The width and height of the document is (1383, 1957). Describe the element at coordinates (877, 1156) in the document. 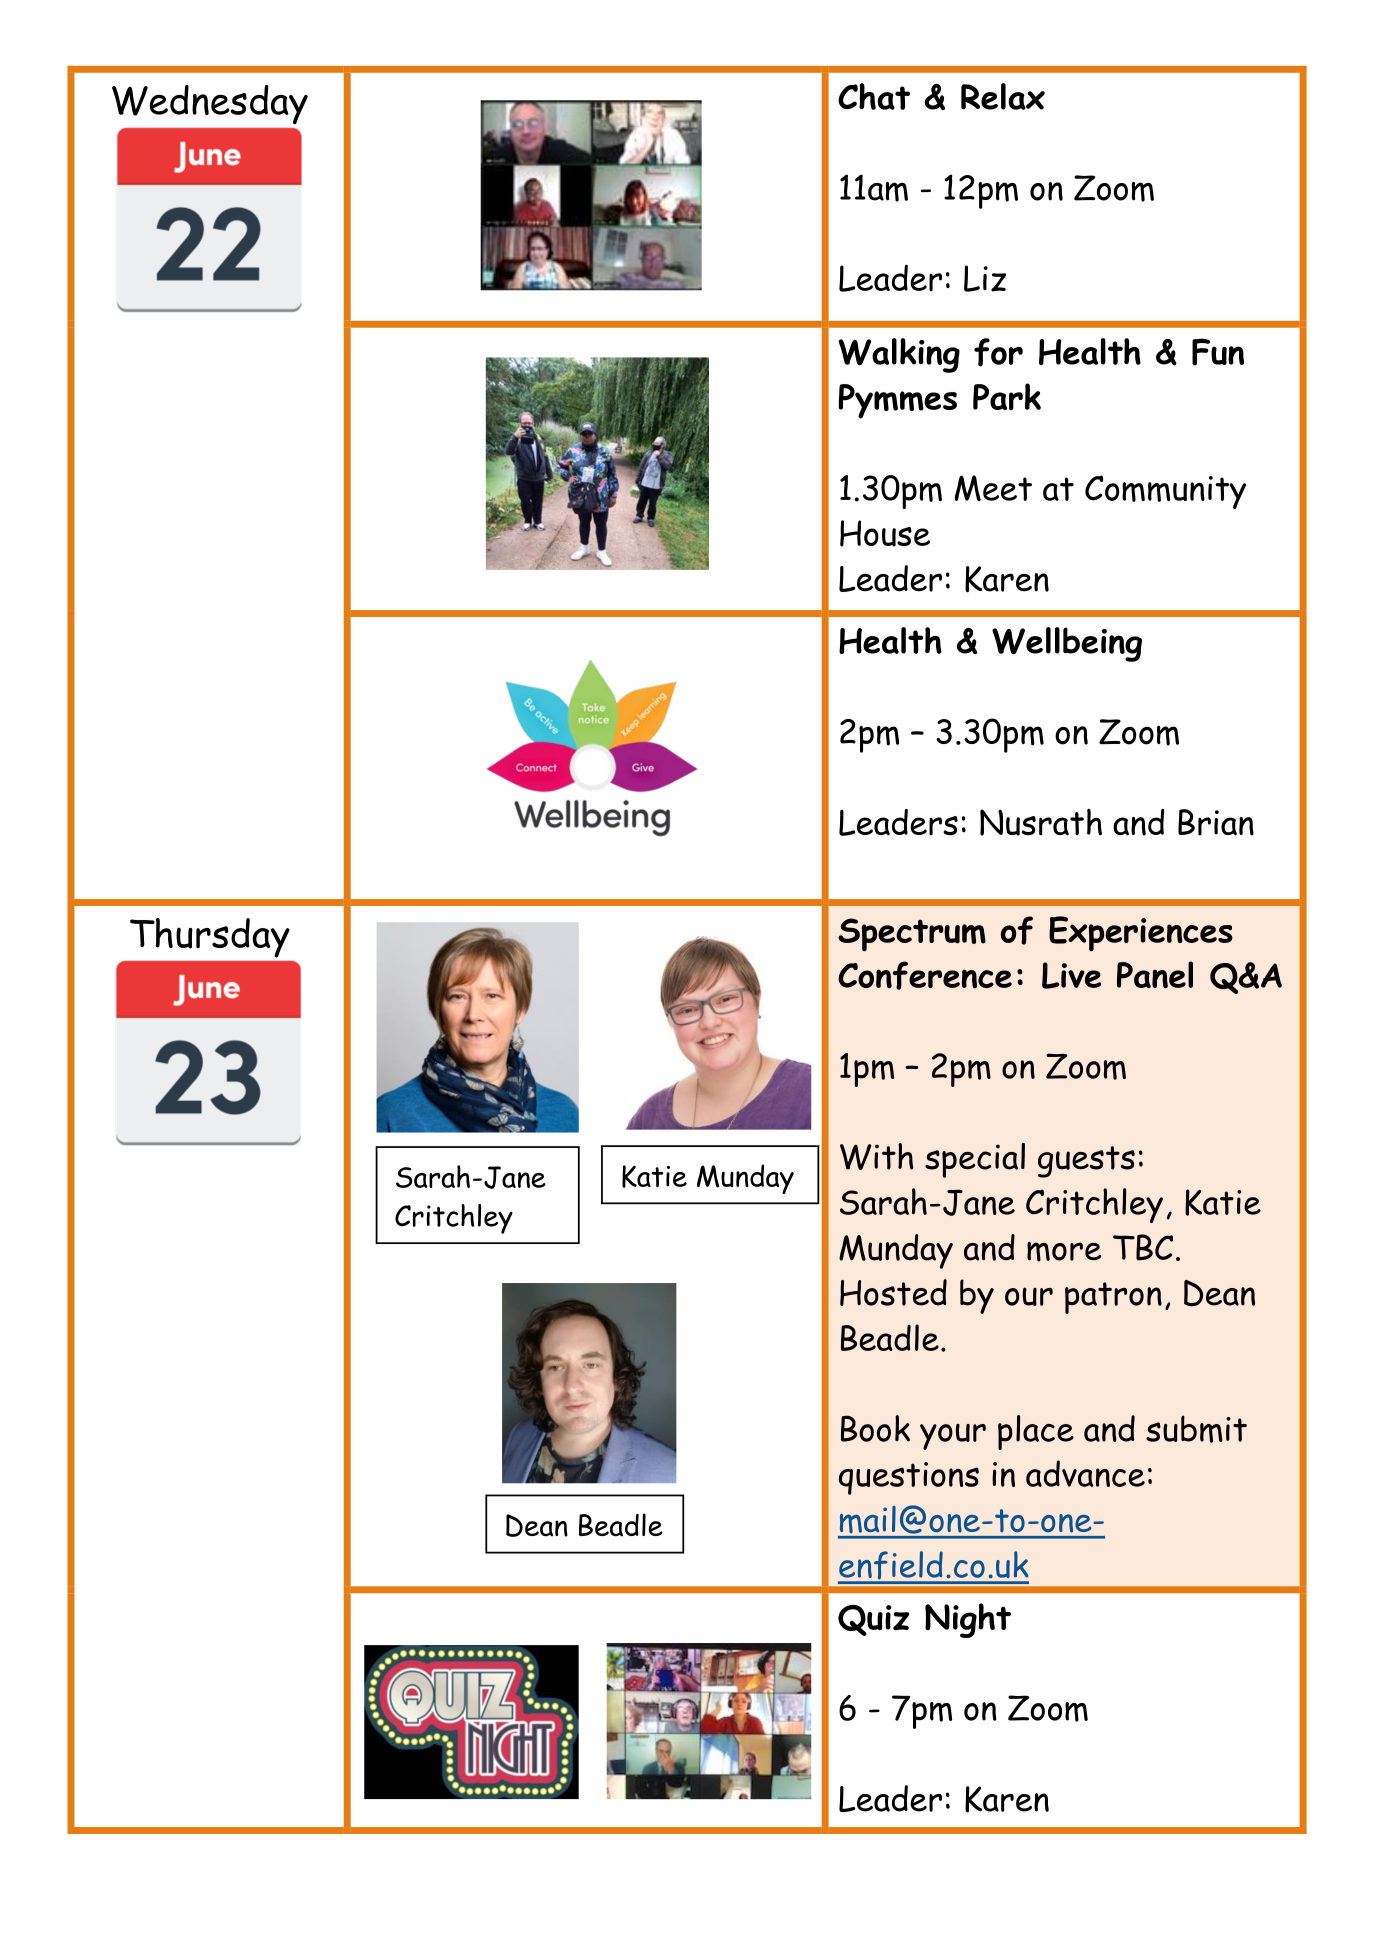

I see `With` at that location.
